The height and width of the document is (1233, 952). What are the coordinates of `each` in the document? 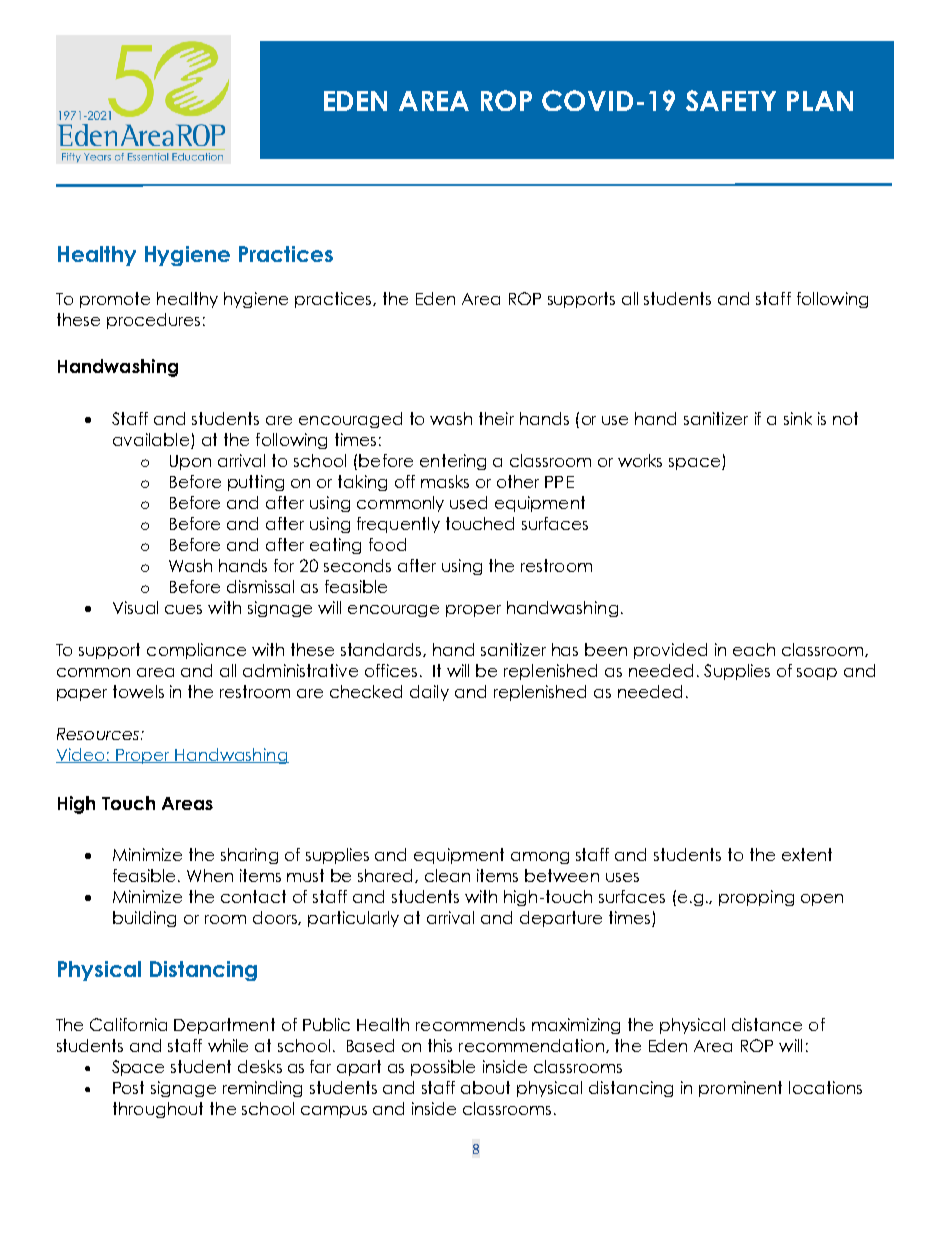 It's located at (754, 649).
